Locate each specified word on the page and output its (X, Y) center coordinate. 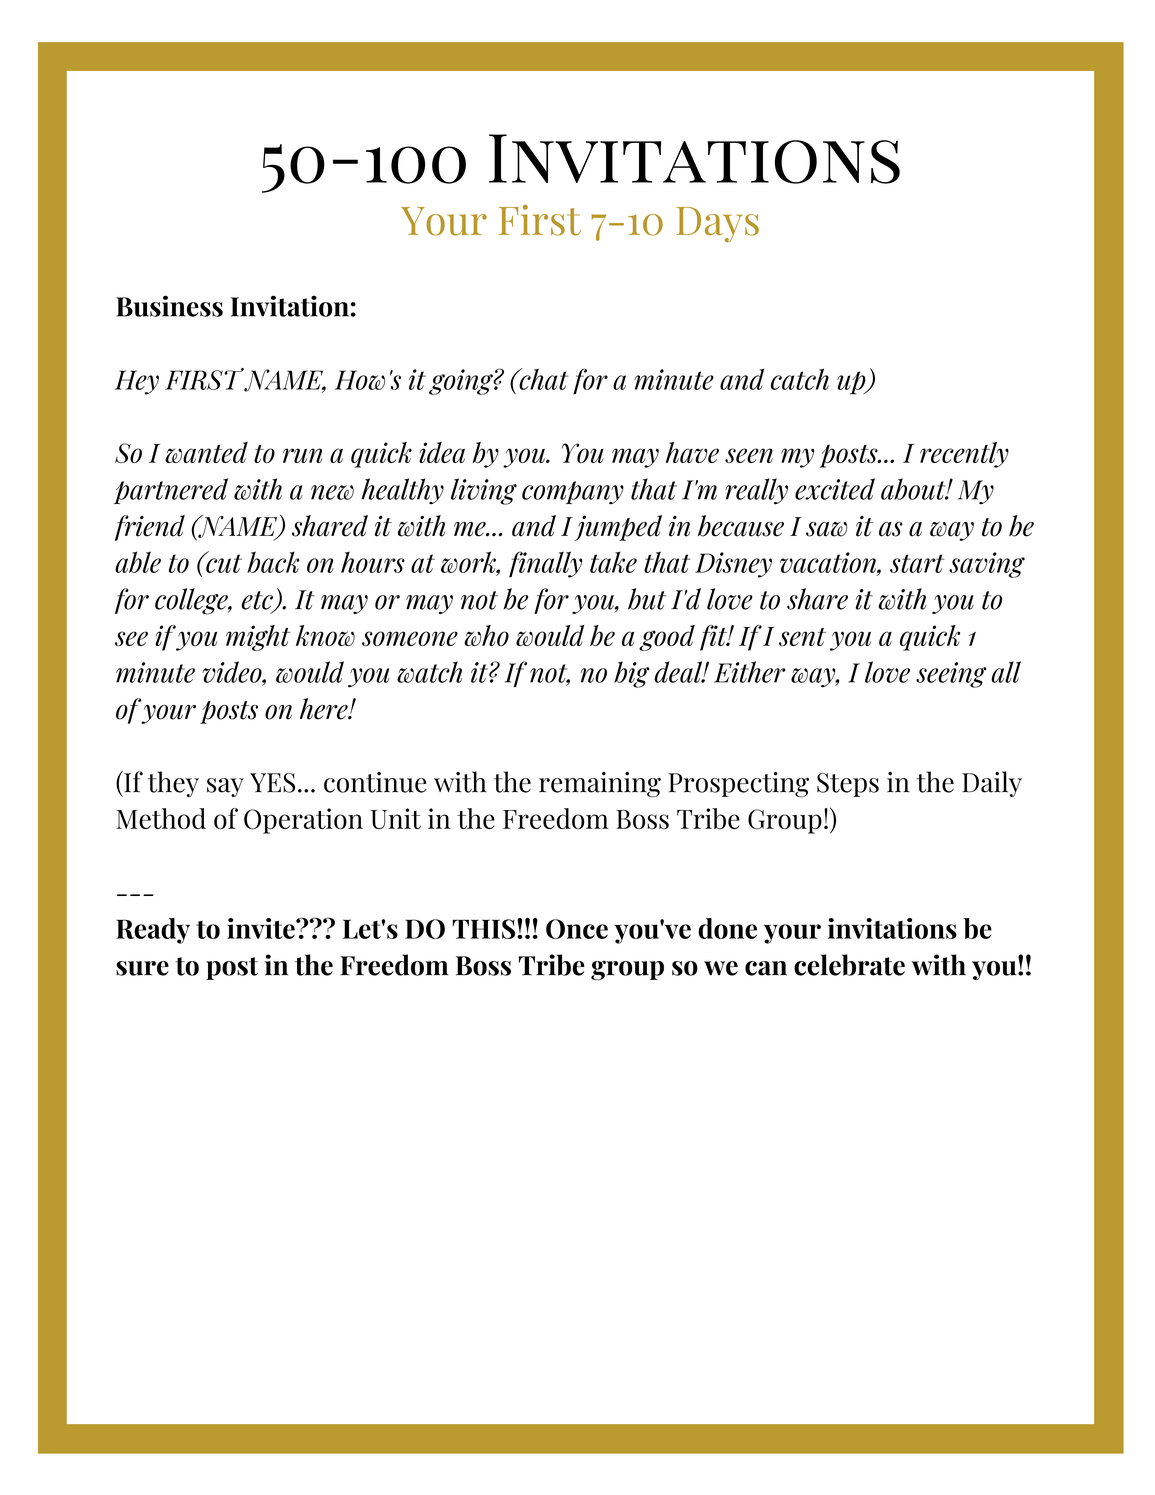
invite (262, 928)
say (225, 787)
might (258, 638)
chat (542, 379)
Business (169, 306)
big (632, 674)
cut (223, 562)
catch (800, 379)
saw (826, 529)
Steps (848, 785)
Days (717, 225)
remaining (600, 784)
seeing (951, 675)
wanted (206, 452)
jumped (618, 528)
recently (964, 455)
